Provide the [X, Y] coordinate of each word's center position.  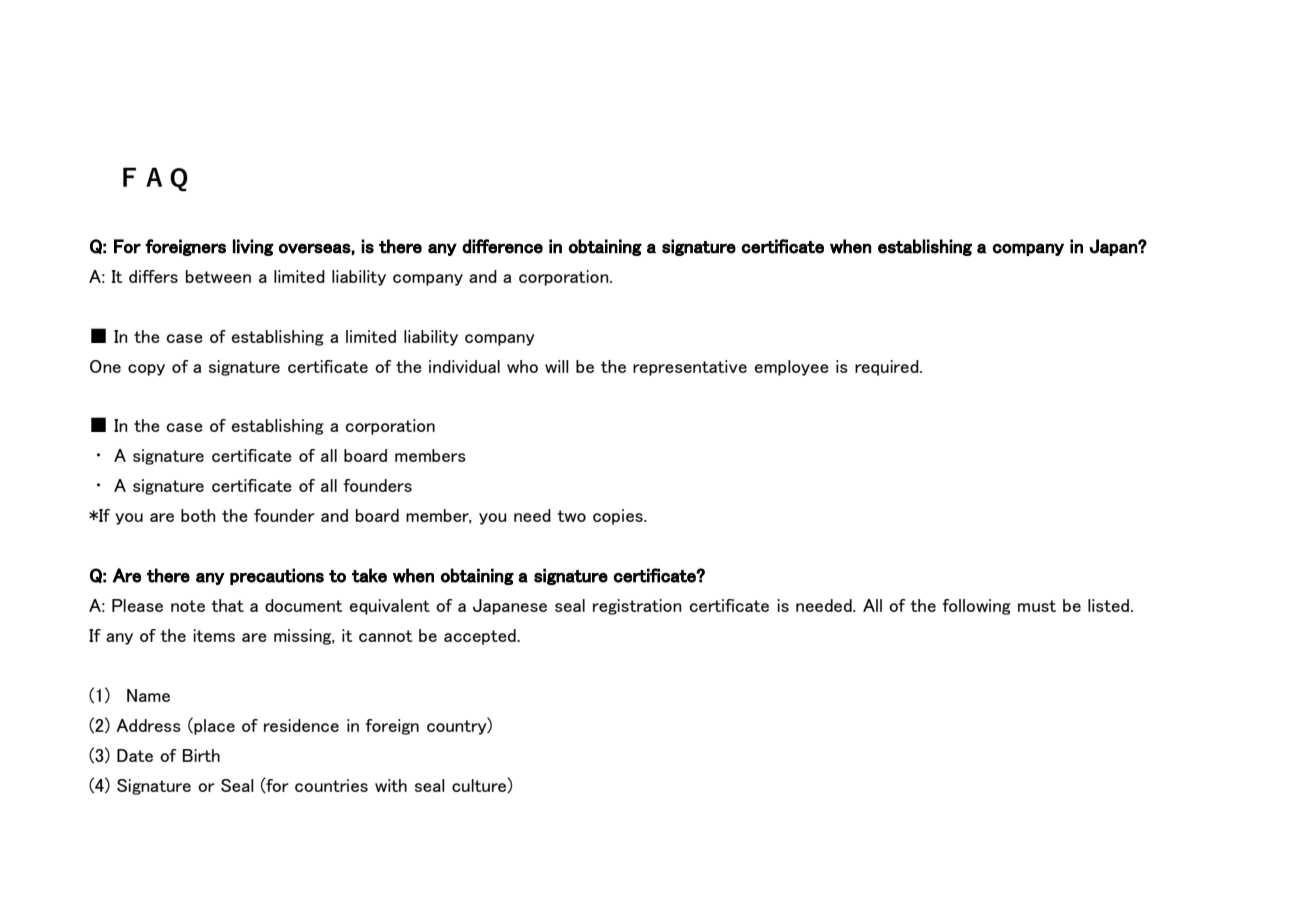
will [557, 366]
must [1037, 606]
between [218, 276]
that [227, 605]
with [391, 785]
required [888, 368]
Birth [201, 755]
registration [637, 607]
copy [146, 370]
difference [502, 246]
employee [791, 368]
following [976, 607]
